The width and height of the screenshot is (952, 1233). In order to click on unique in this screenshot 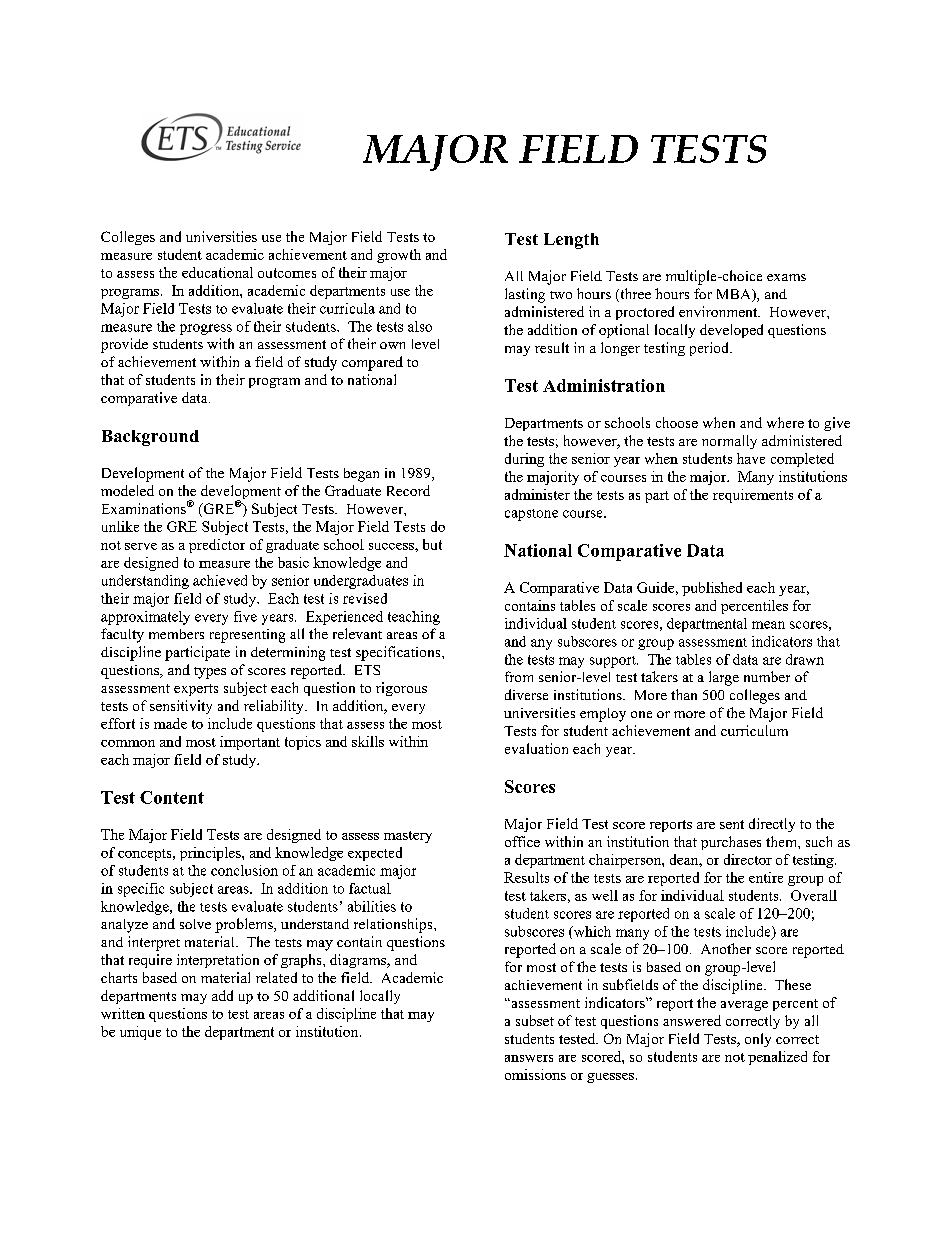, I will do `click(140, 1033)`.
